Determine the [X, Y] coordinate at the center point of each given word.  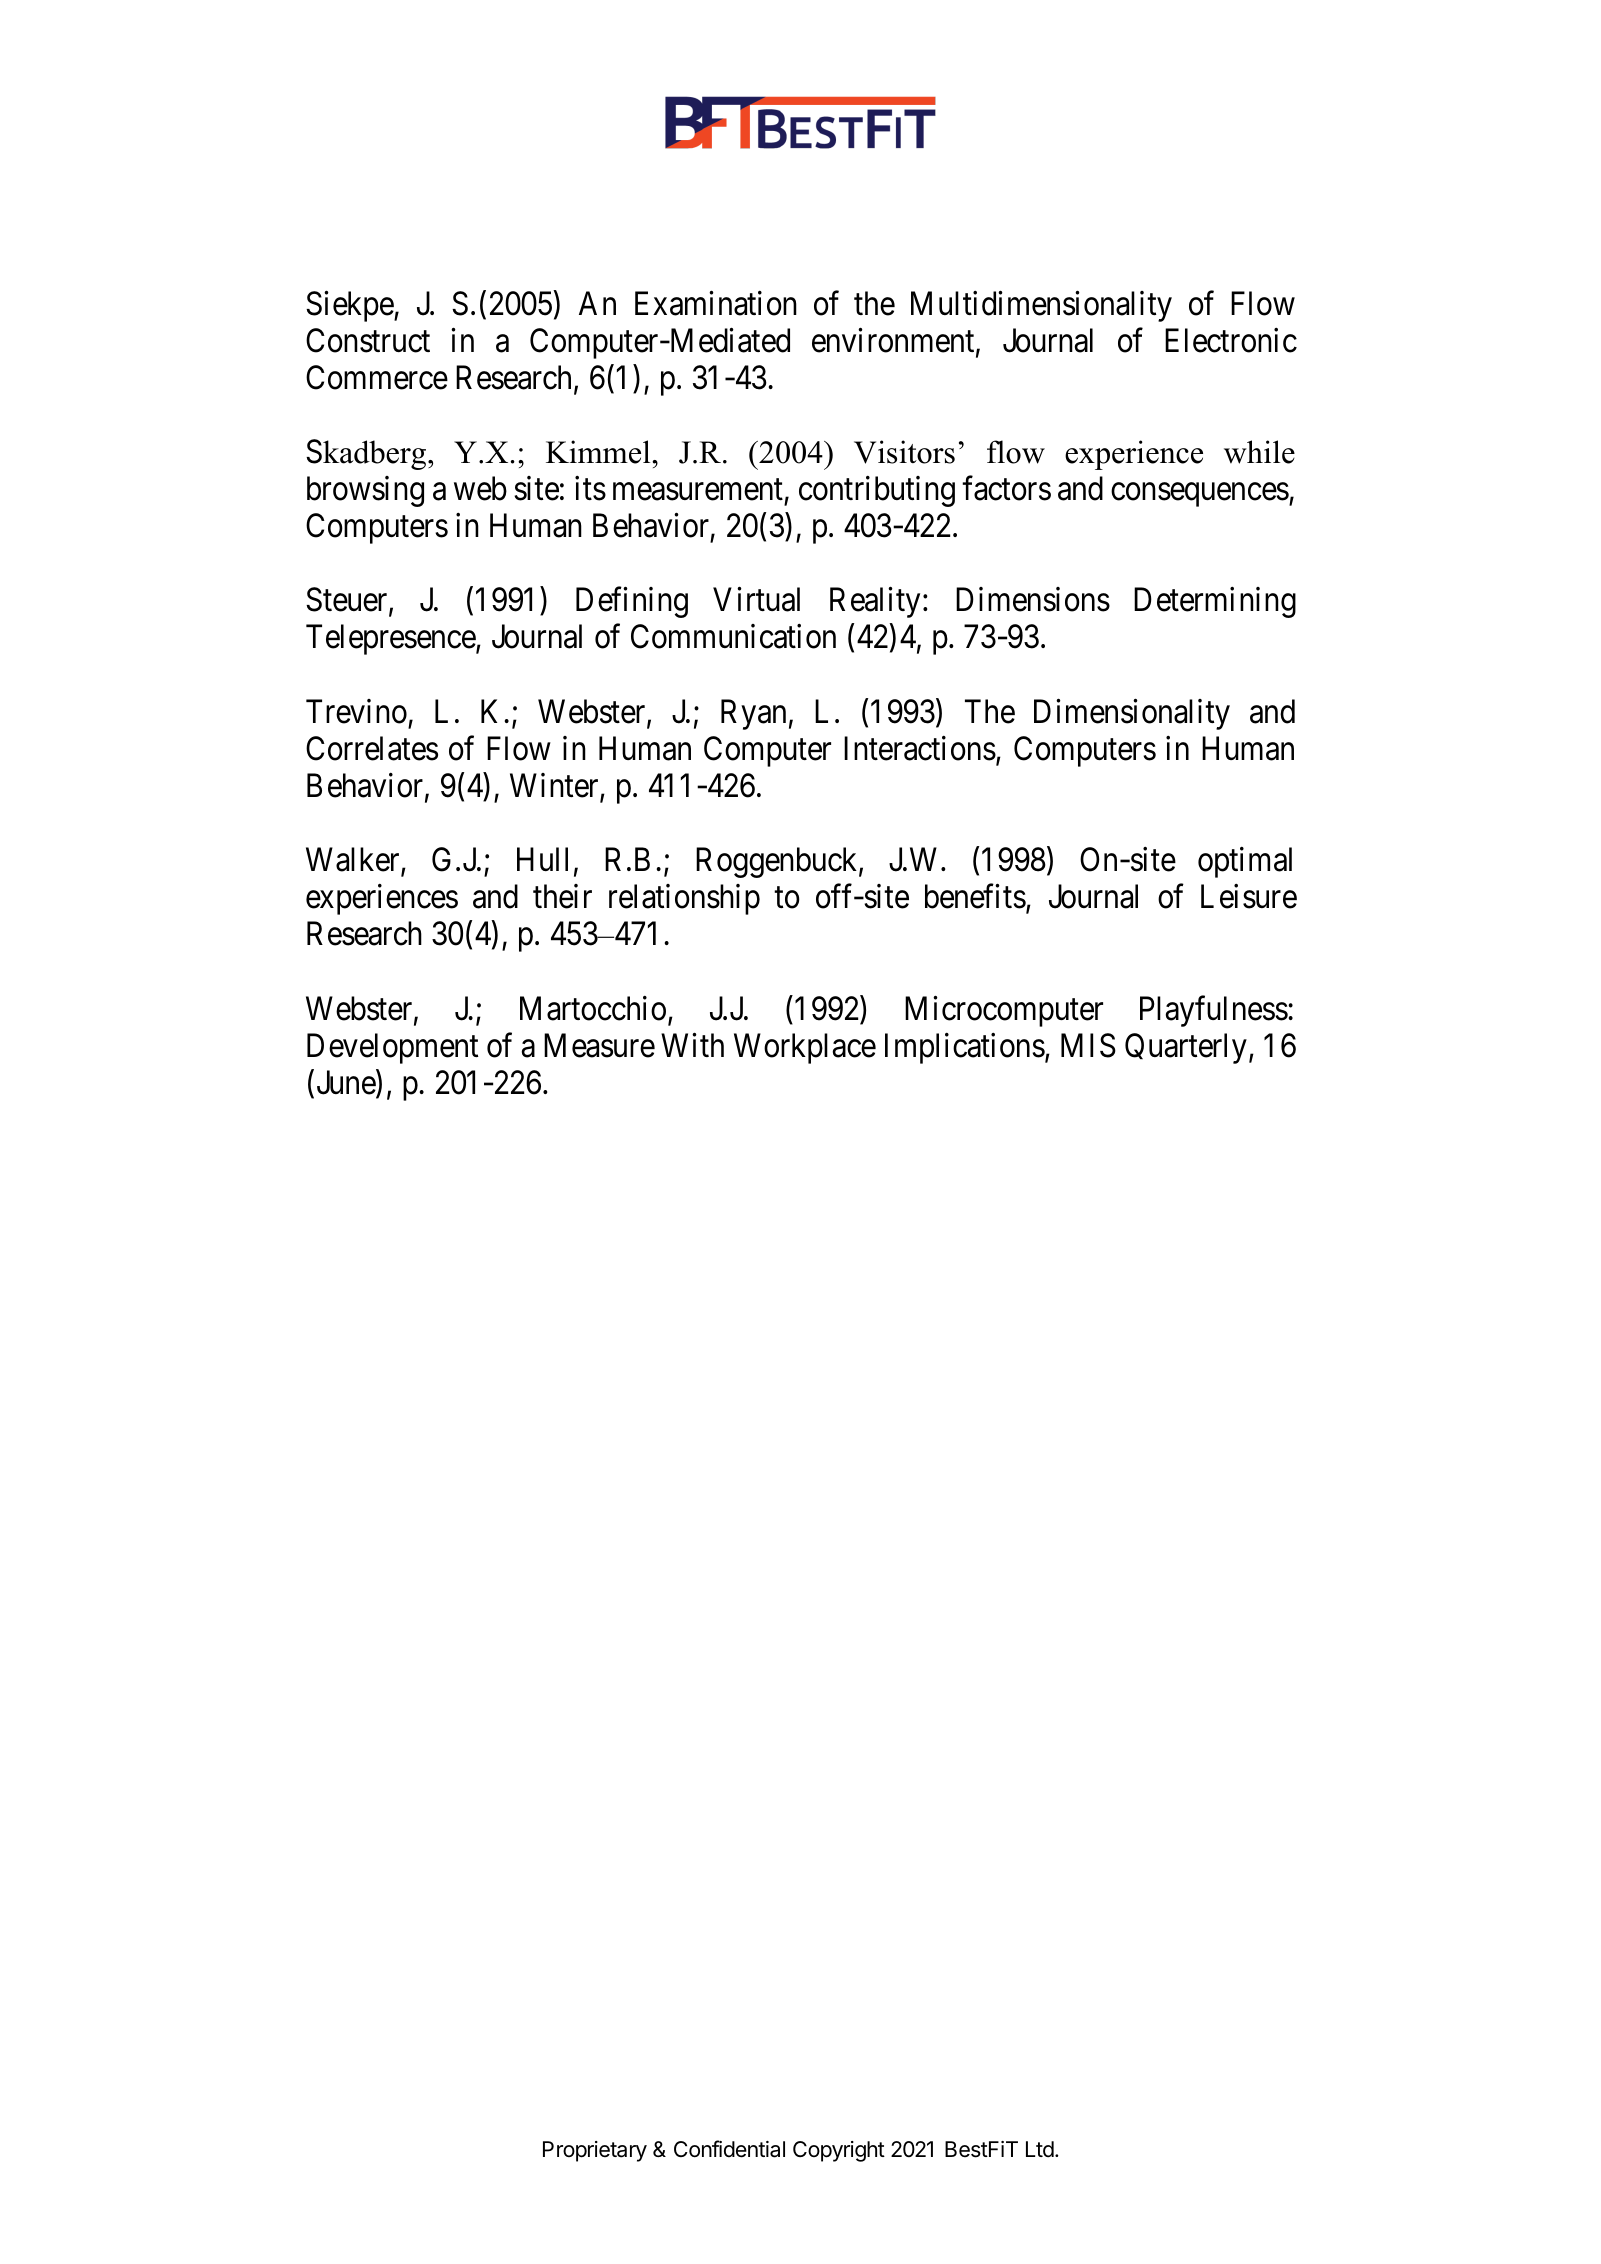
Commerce [377, 377]
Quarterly [1186, 1048]
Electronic [1231, 340]
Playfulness [1214, 1011]
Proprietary [595, 2151]
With [692, 1045]
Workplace [805, 1048]
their [562, 896]
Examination [716, 303]
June [347, 1084]
